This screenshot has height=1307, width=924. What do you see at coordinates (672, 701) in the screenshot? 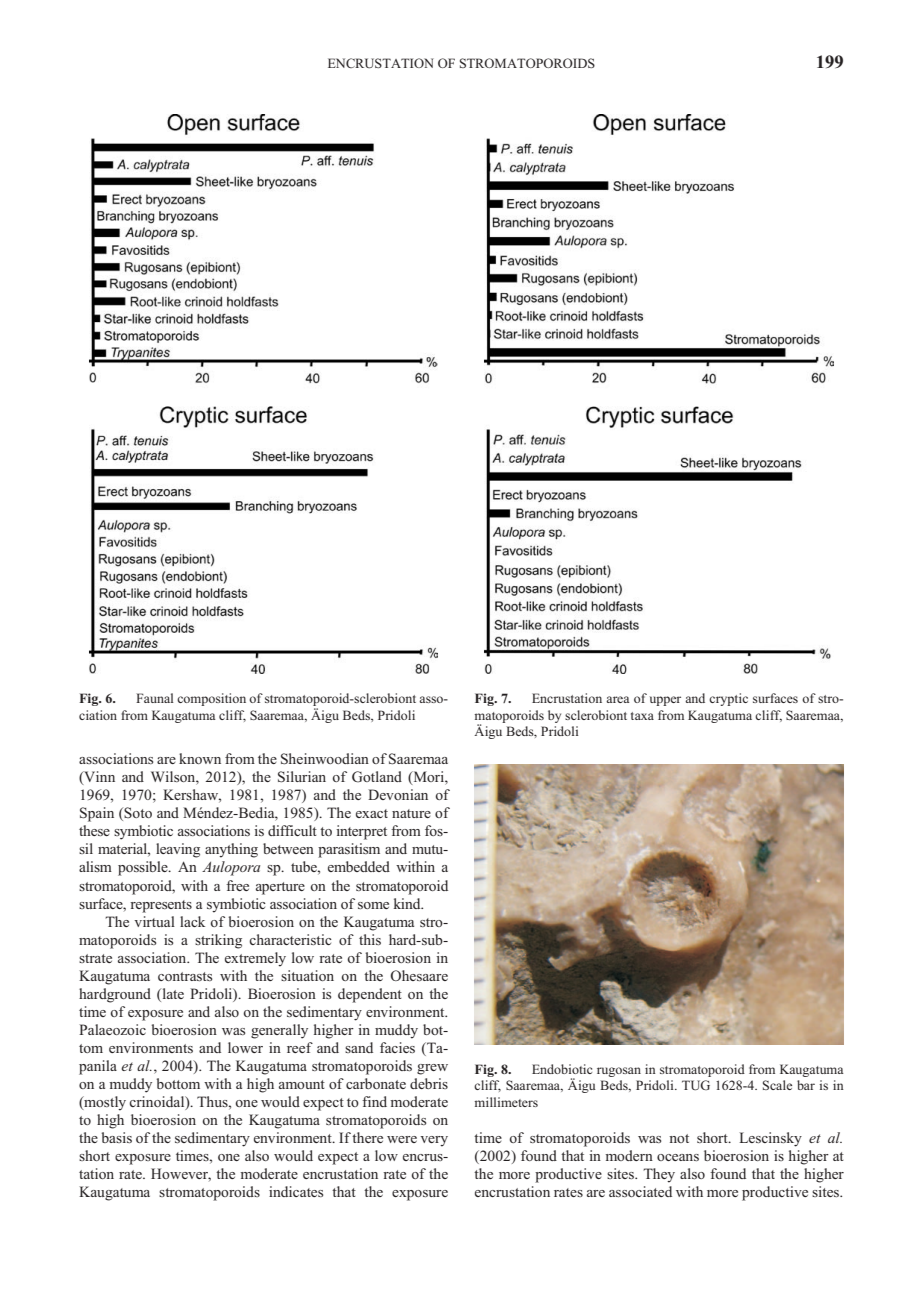
I see `per` at bounding box center [672, 701].
